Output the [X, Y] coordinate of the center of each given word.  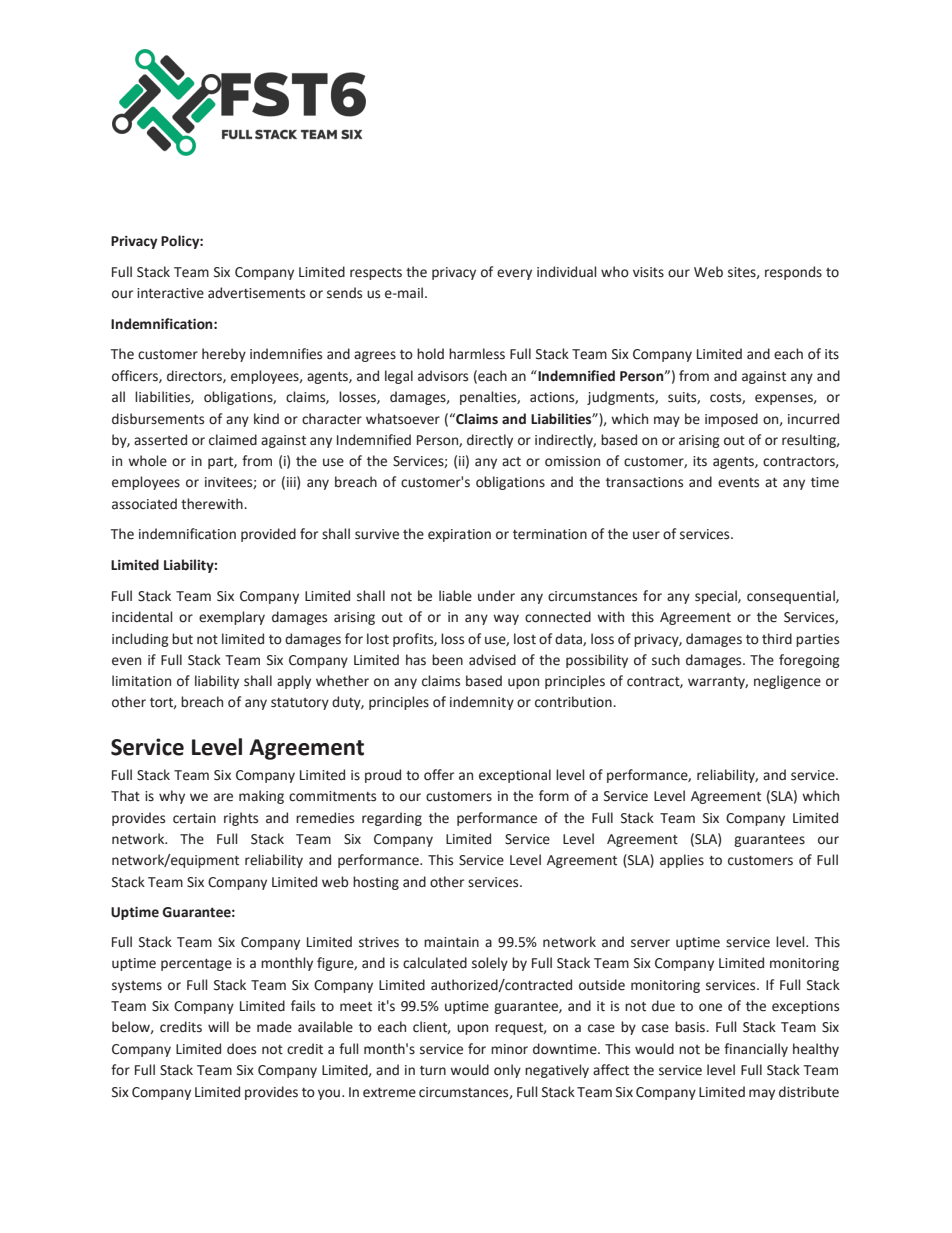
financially [756, 1050]
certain [194, 818]
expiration [459, 535]
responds [793, 273]
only [507, 1071]
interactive [170, 293]
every [514, 274]
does [241, 1049]
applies [682, 861]
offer [439, 775]
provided [268, 535]
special [717, 597]
